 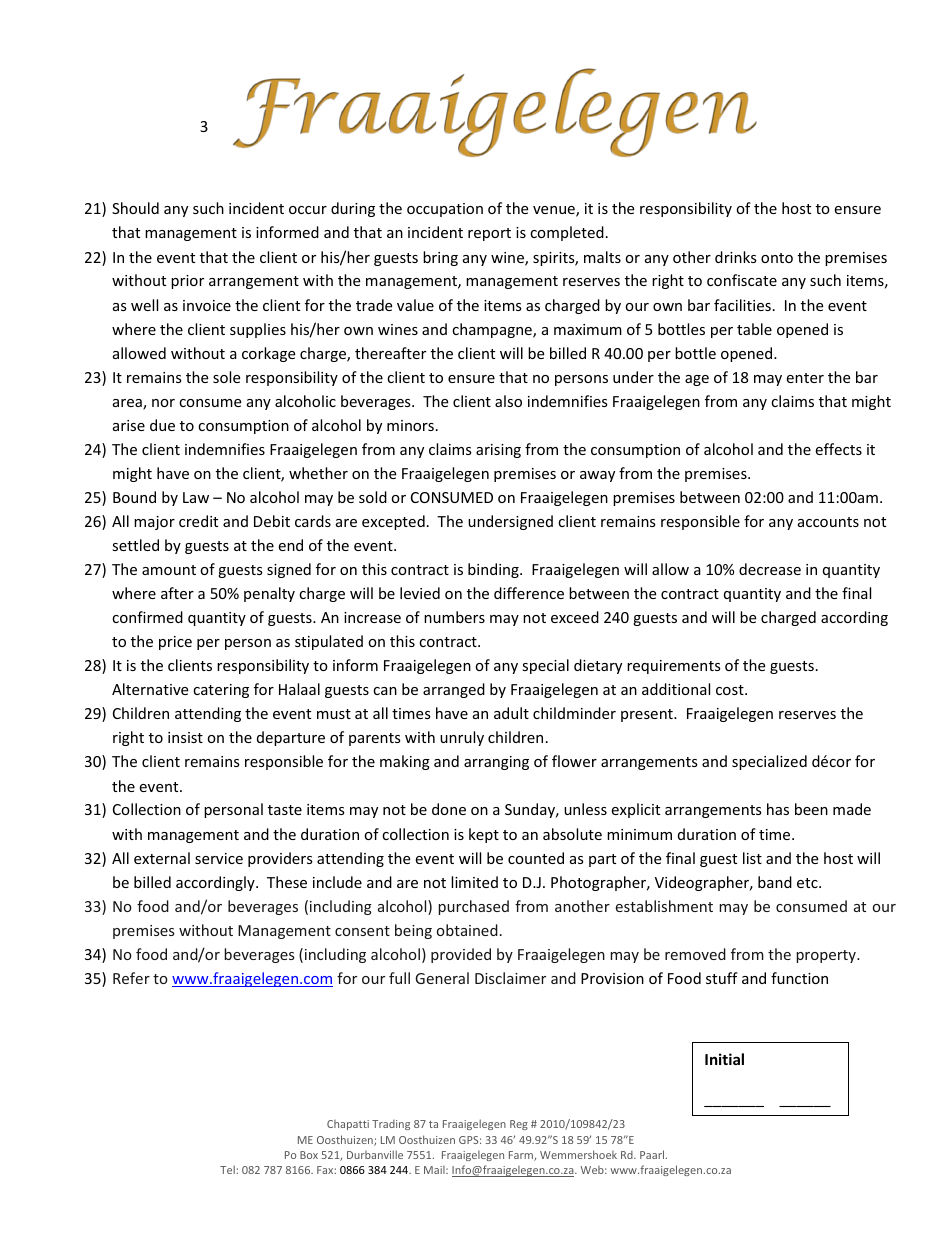 What do you see at coordinates (454, 690) in the screenshot?
I see `arranged` at bounding box center [454, 690].
